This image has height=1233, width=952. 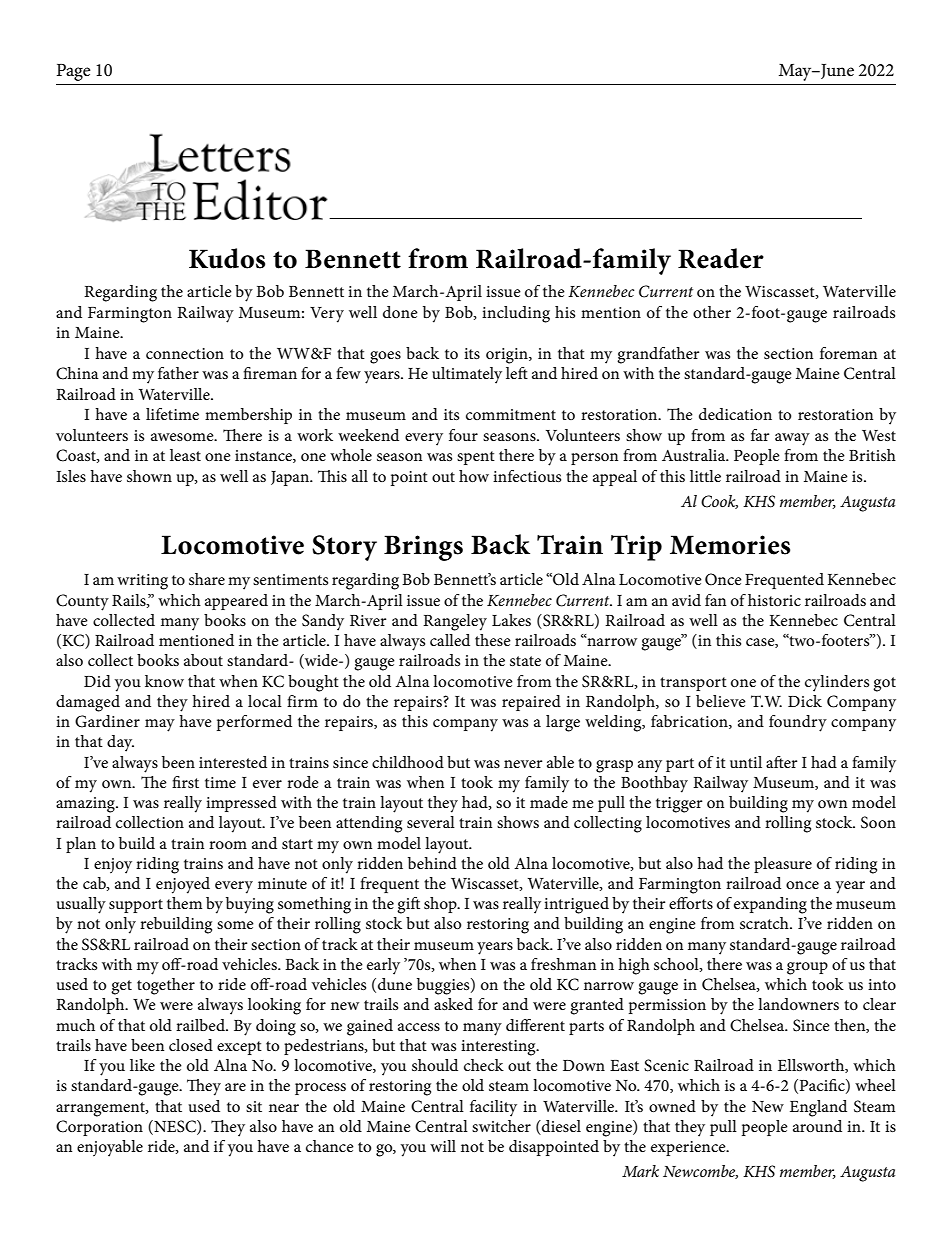 What do you see at coordinates (508, 356) in the image?
I see `origin` at bounding box center [508, 356].
